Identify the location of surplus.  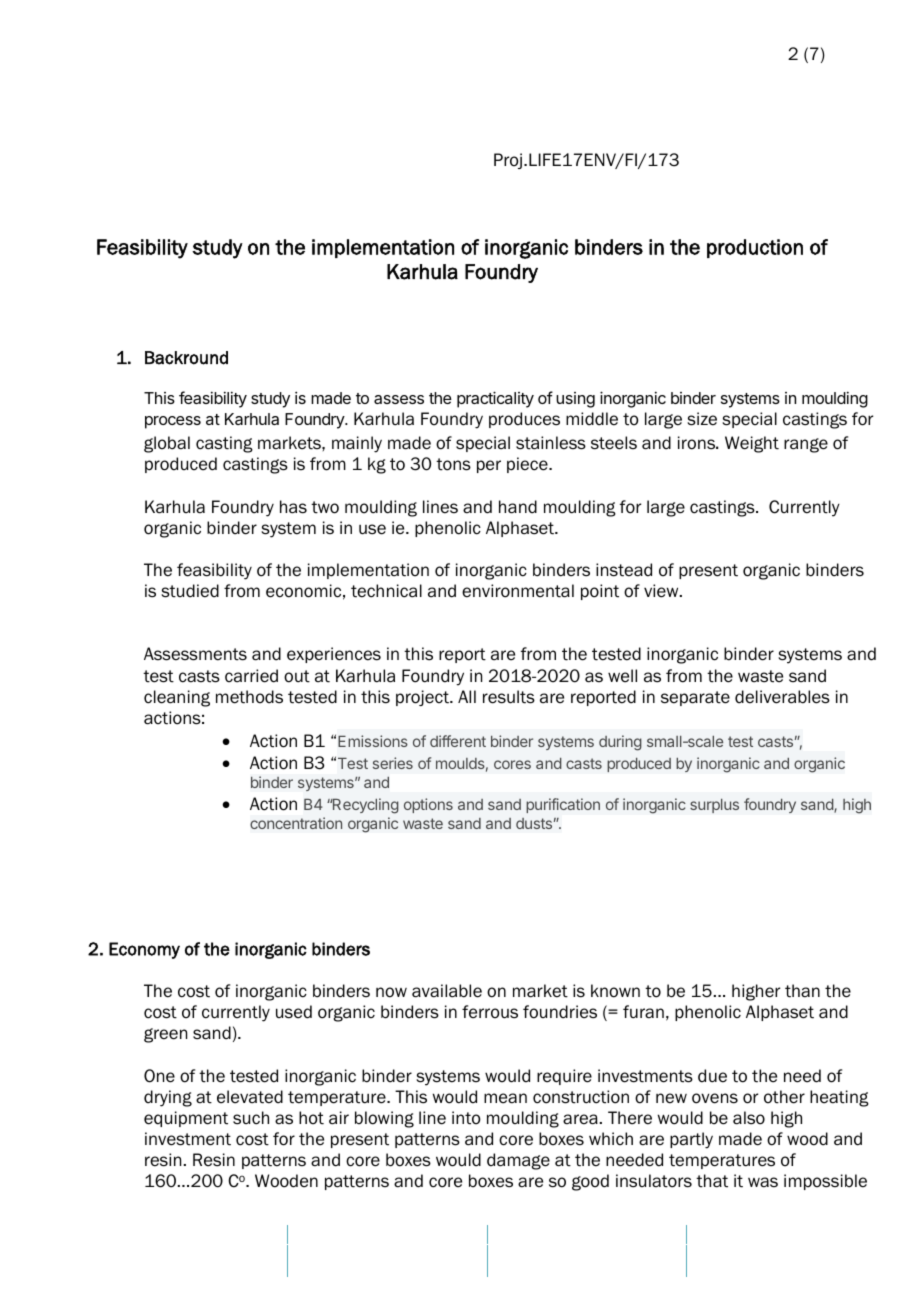
(714, 805).
